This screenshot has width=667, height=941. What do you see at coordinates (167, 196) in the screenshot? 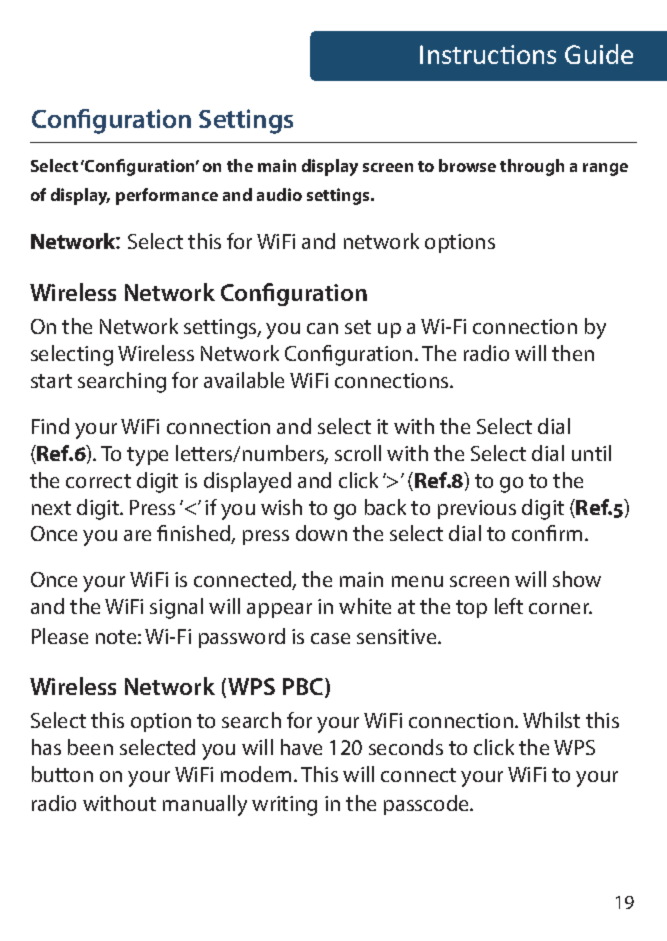
I see `performance` at bounding box center [167, 196].
